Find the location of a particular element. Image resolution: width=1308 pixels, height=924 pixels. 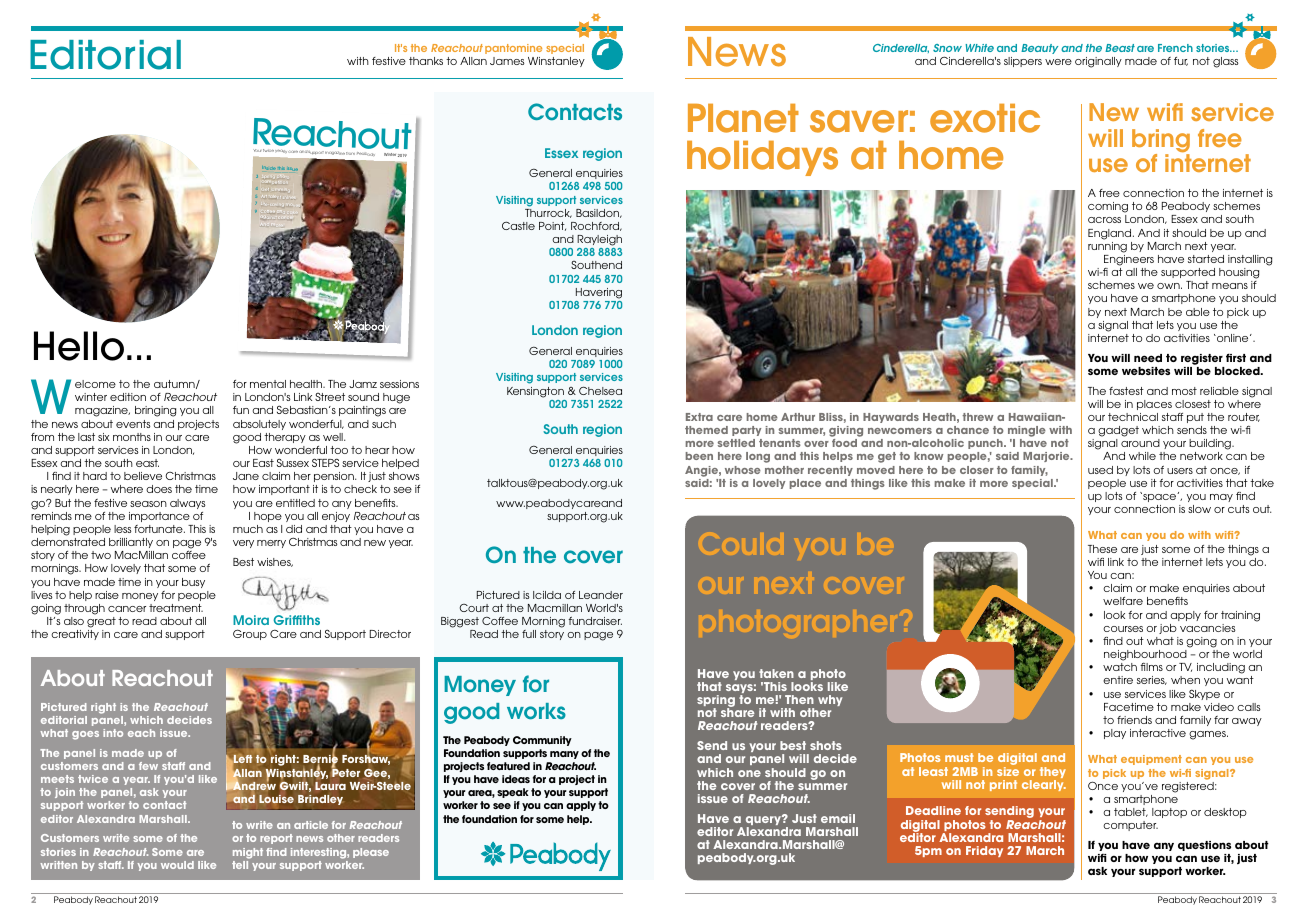

Group is located at coordinates (250, 634).
